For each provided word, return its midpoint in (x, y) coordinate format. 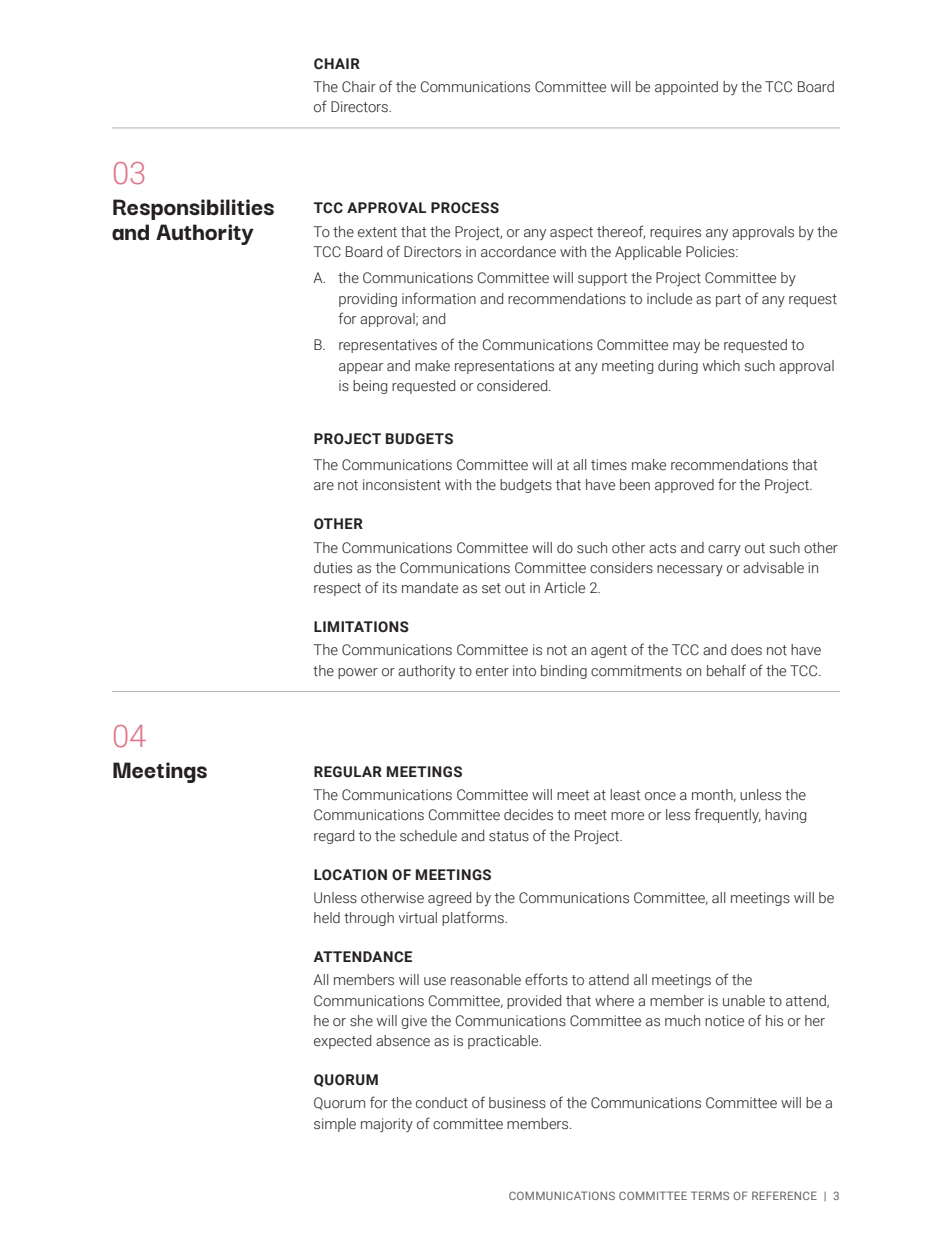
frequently (727, 815)
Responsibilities (193, 209)
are (324, 486)
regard (334, 837)
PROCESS (465, 208)
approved (684, 486)
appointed (686, 88)
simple (335, 1125)
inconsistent (402, 485)
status (509, 836)
